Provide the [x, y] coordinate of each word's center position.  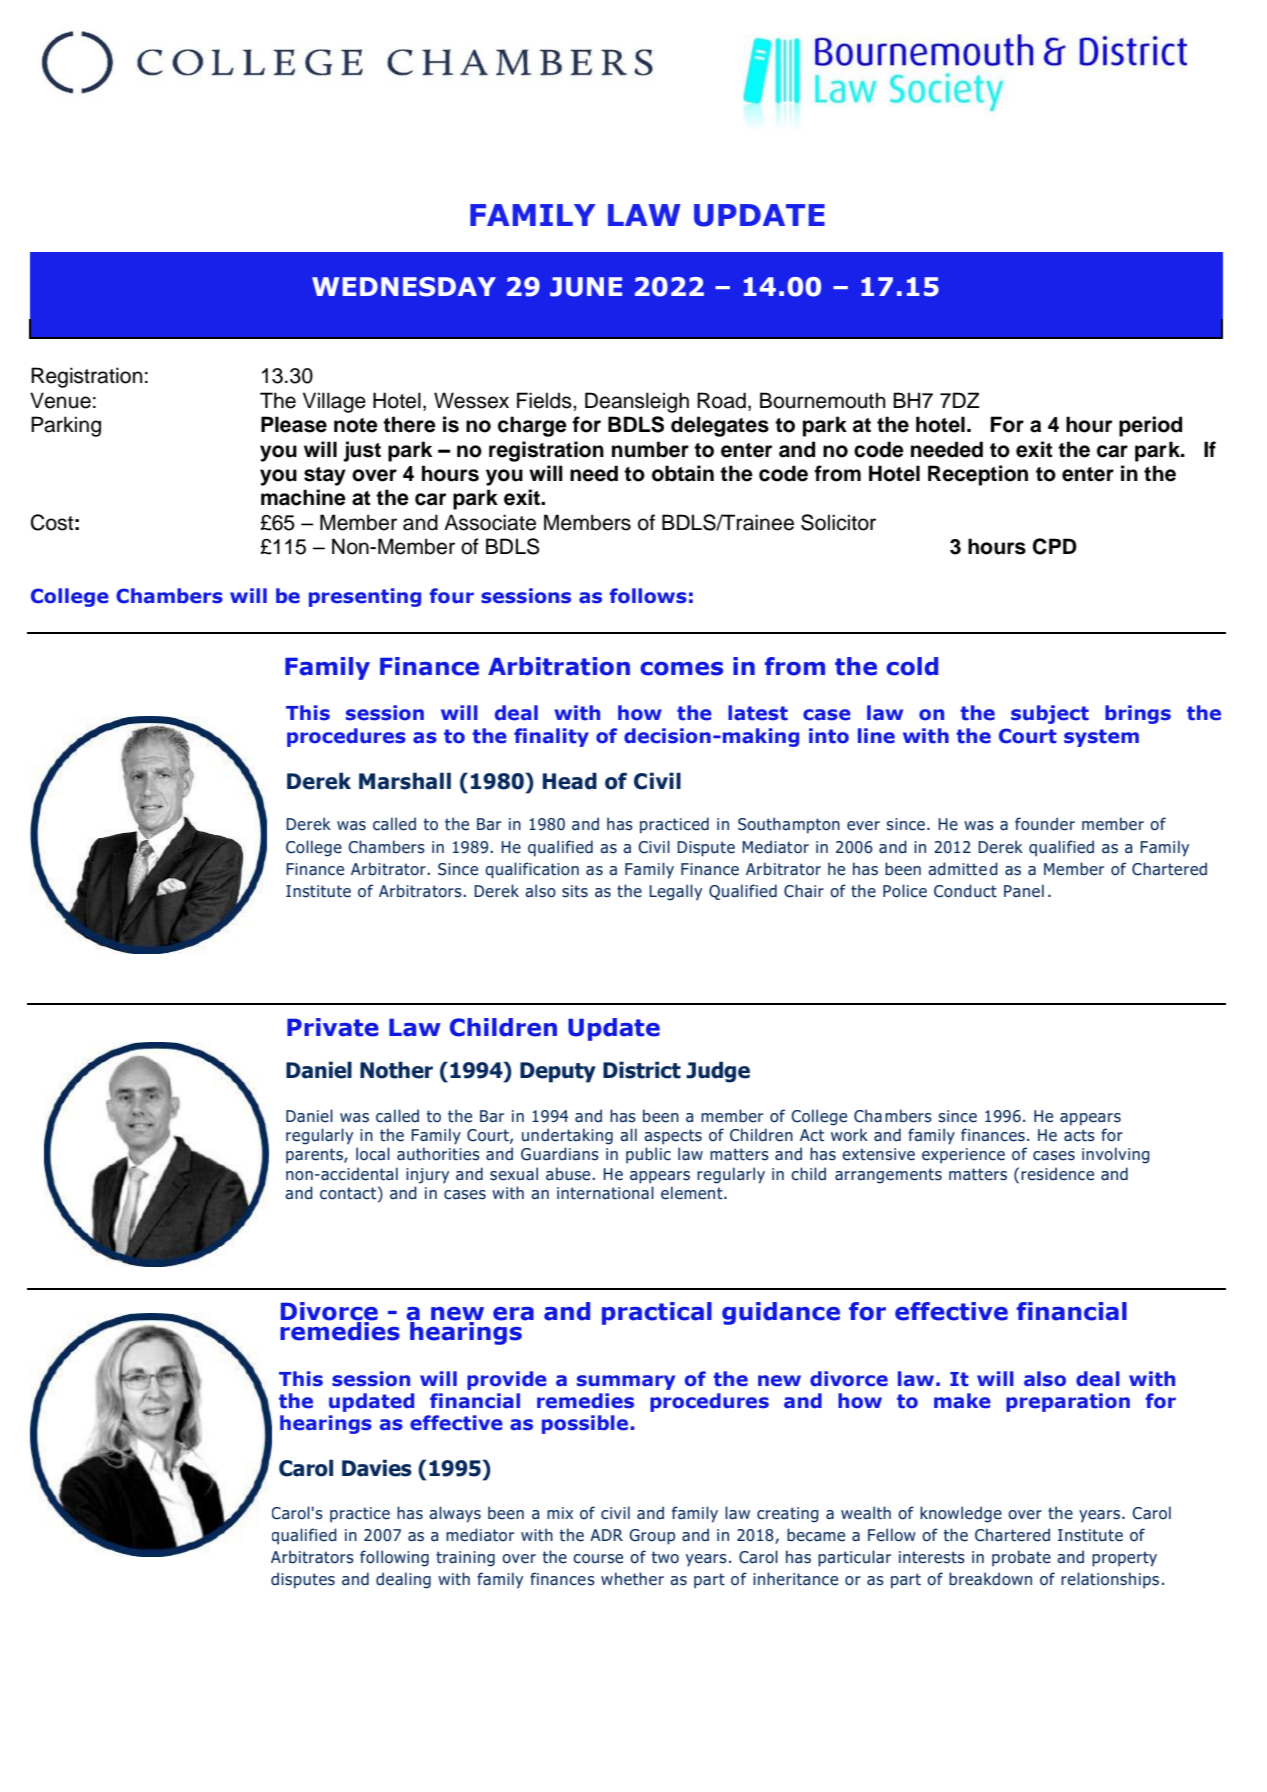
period [1150, 426]
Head [570, 781]
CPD [1055, 546]
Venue [60, 400]
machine [303, 497]
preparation [1068, 1402]
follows [648, 596]
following [394, 1558]
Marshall [405, 781]
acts [1079, 1135]
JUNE [586, 287]
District [642, 1070]
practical [657, 1313]
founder [1045, 824]
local [373, 1154]
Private [333, 1027]
